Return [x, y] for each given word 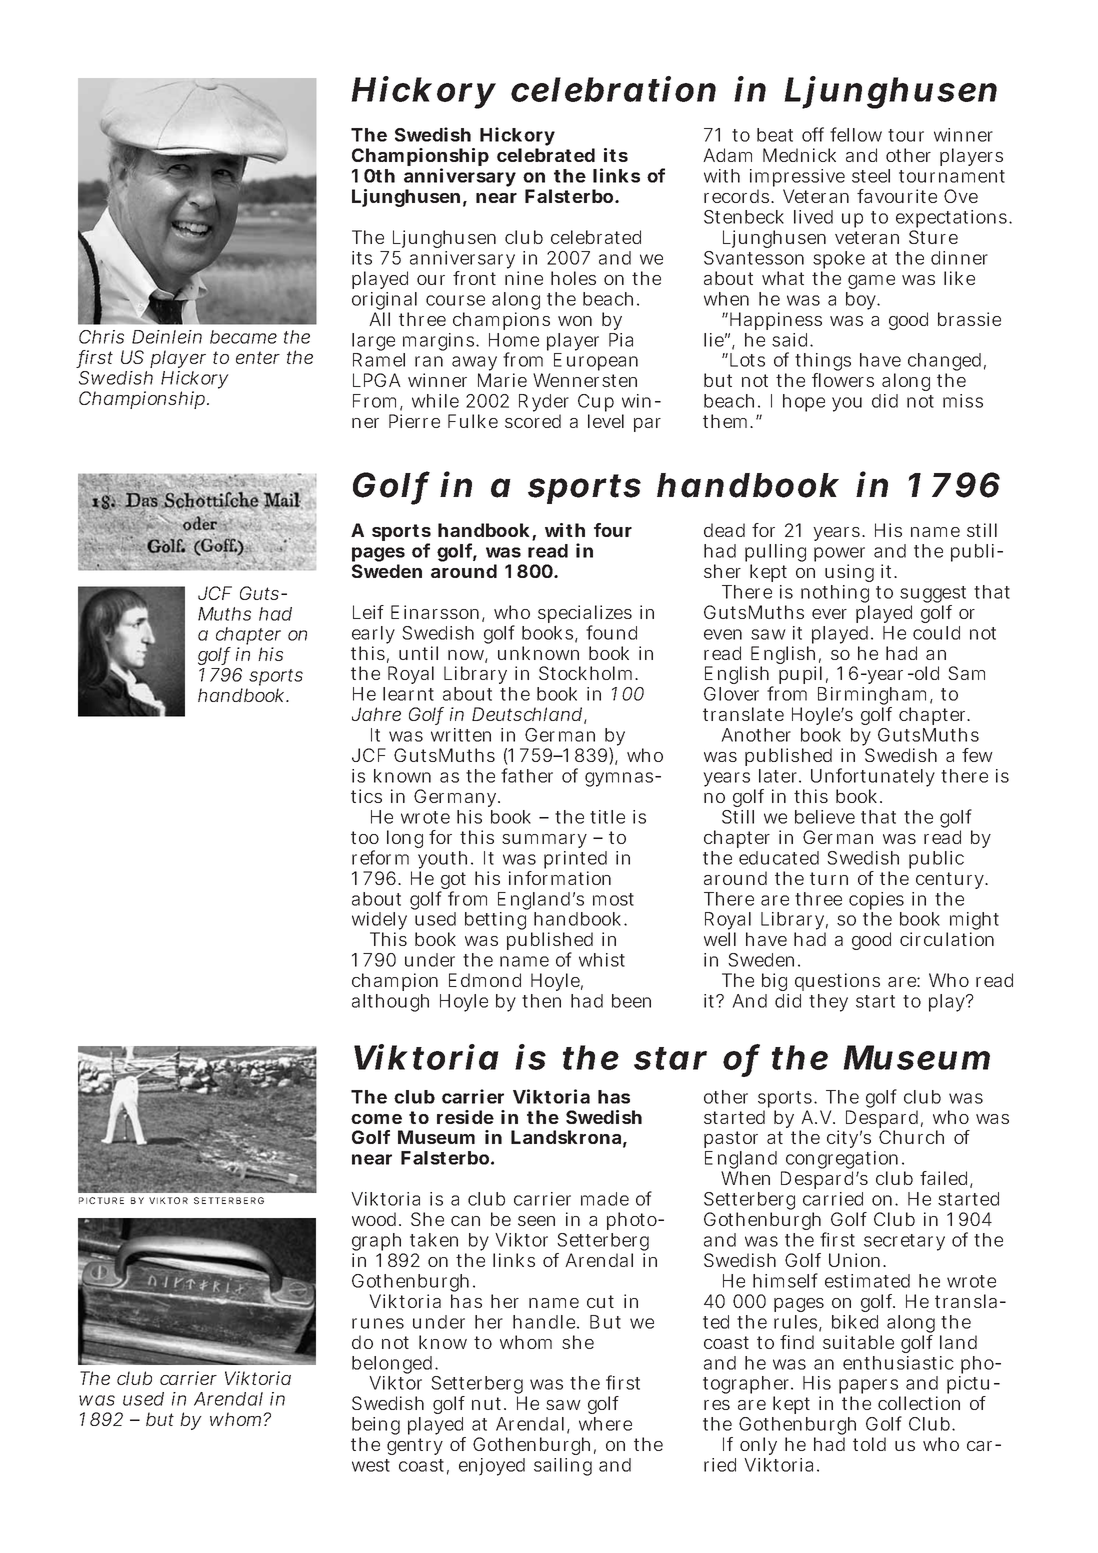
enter [258, 357]
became [243, 337]
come [376, 1119]
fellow [856, 134]
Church [911, 1137]
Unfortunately [873, 779]
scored [533, 421]
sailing [563, 1467]
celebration [613, 89]
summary [544, 841]
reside [465, 1117]
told [869, 1444]
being [376, 1427]
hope [804, 403]
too [365, 837]
